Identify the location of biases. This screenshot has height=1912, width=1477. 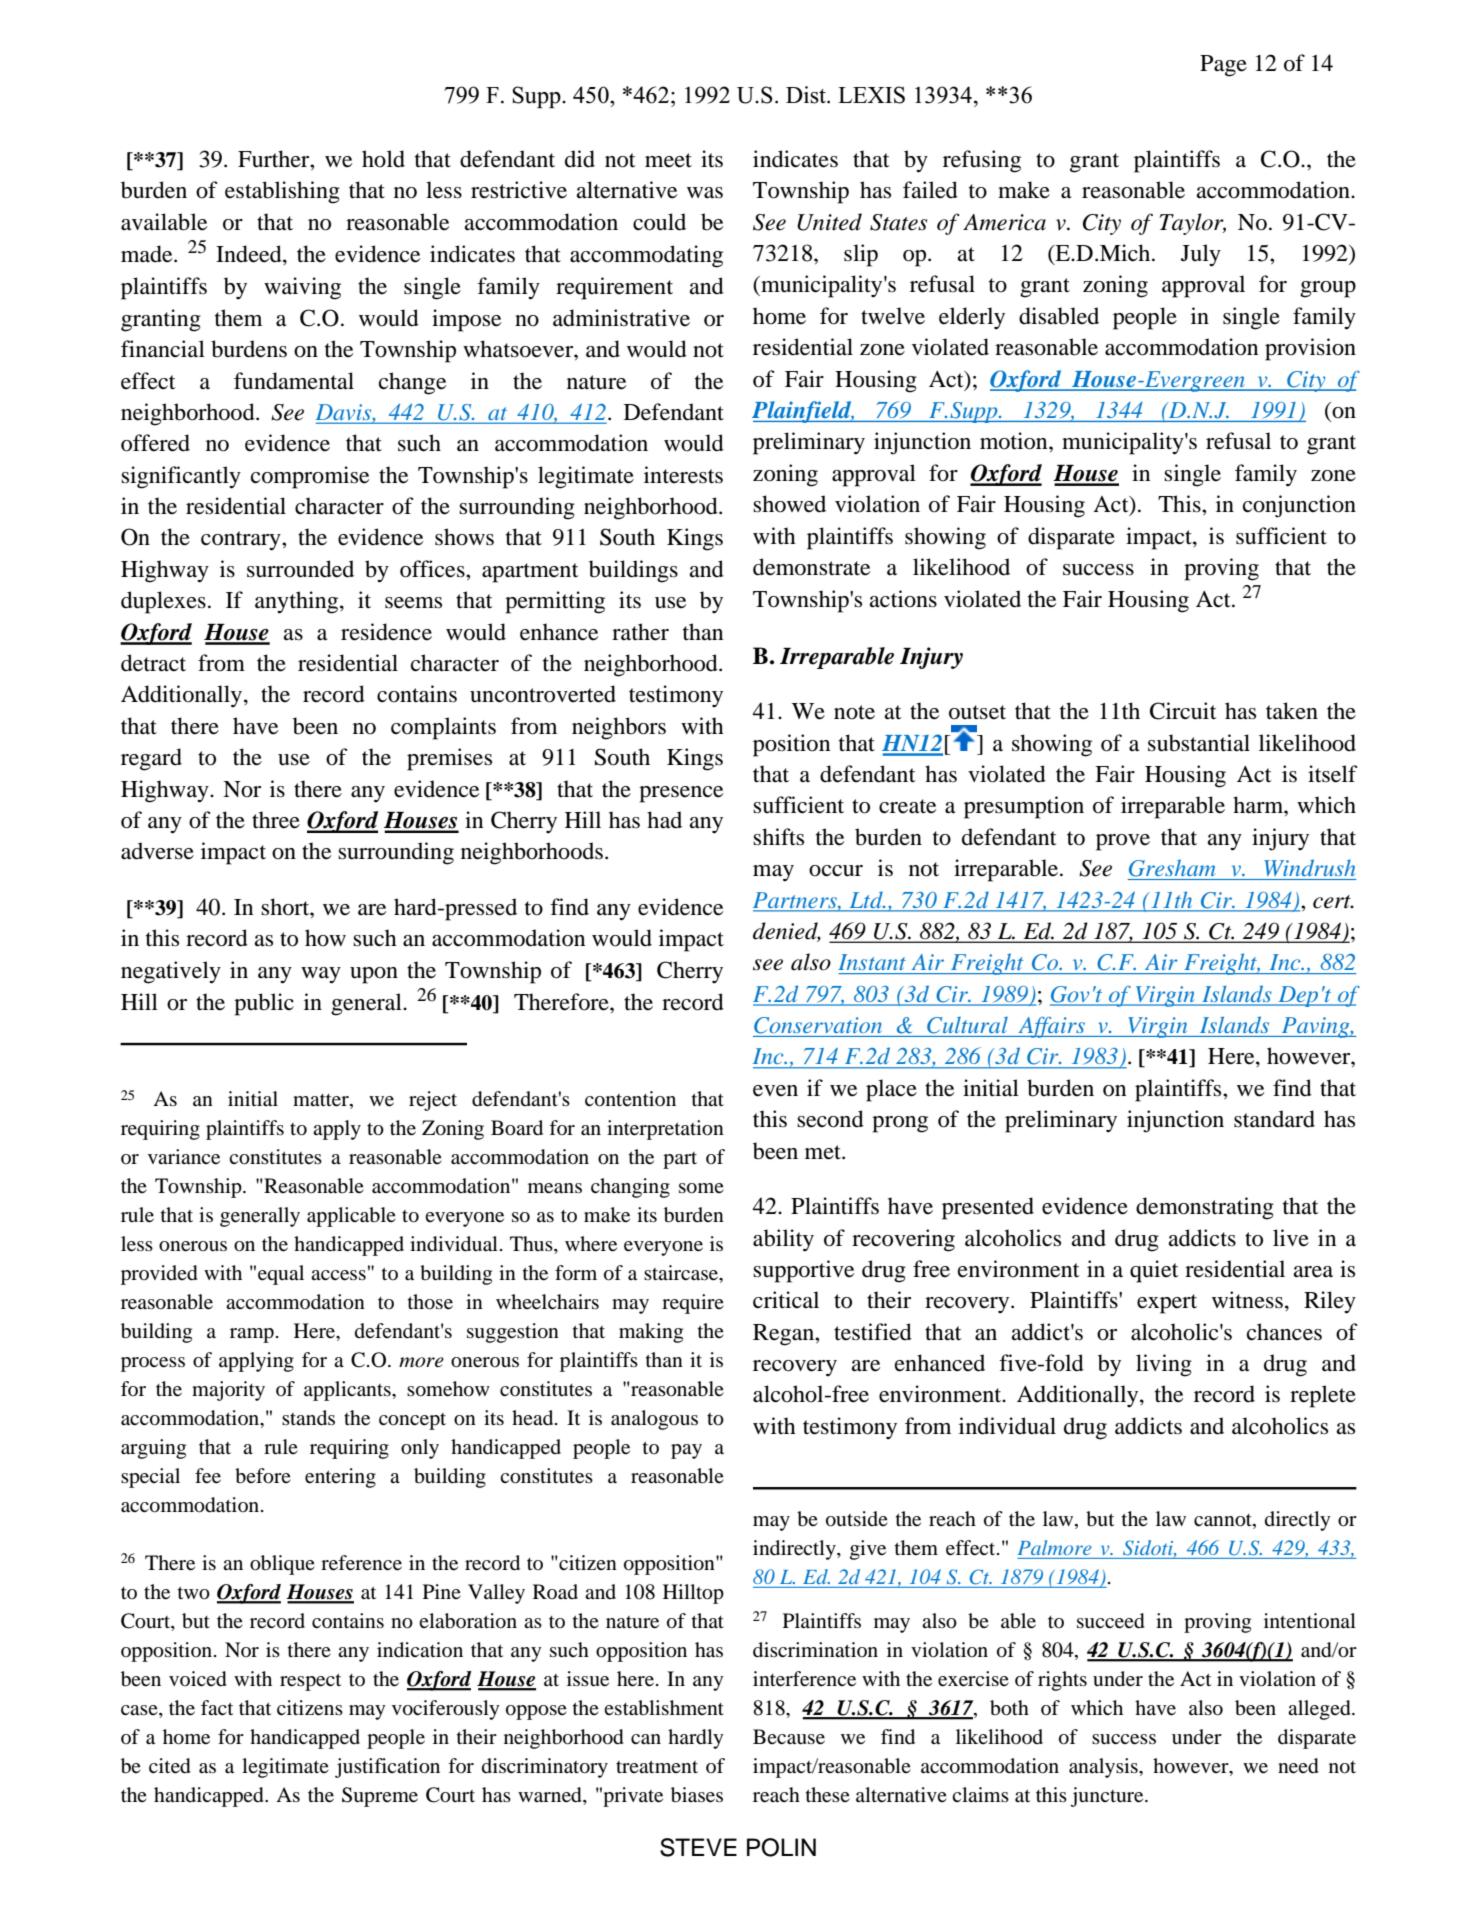
(697, 1795).
